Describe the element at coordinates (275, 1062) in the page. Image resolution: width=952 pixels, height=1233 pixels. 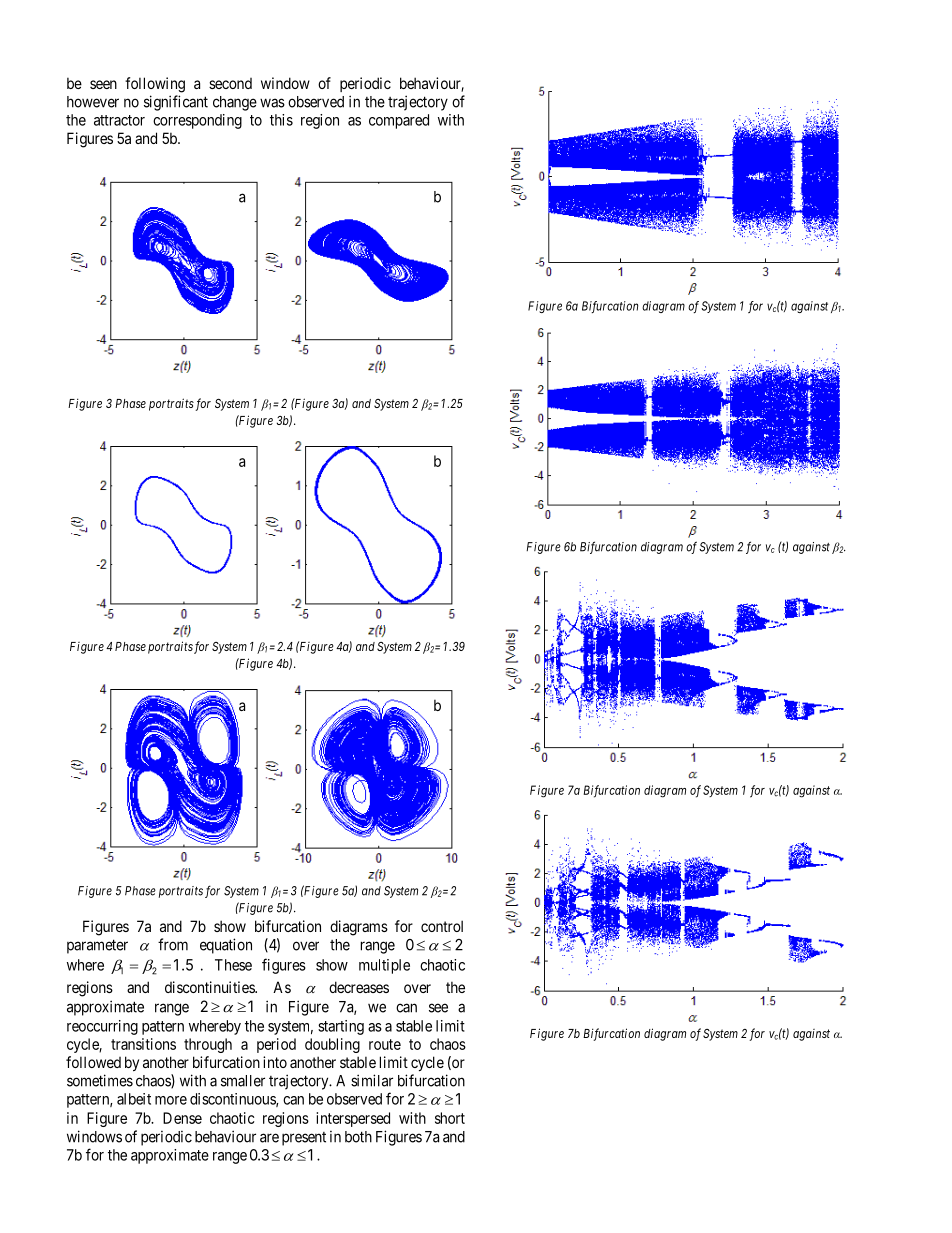
I see `into` at that location.
